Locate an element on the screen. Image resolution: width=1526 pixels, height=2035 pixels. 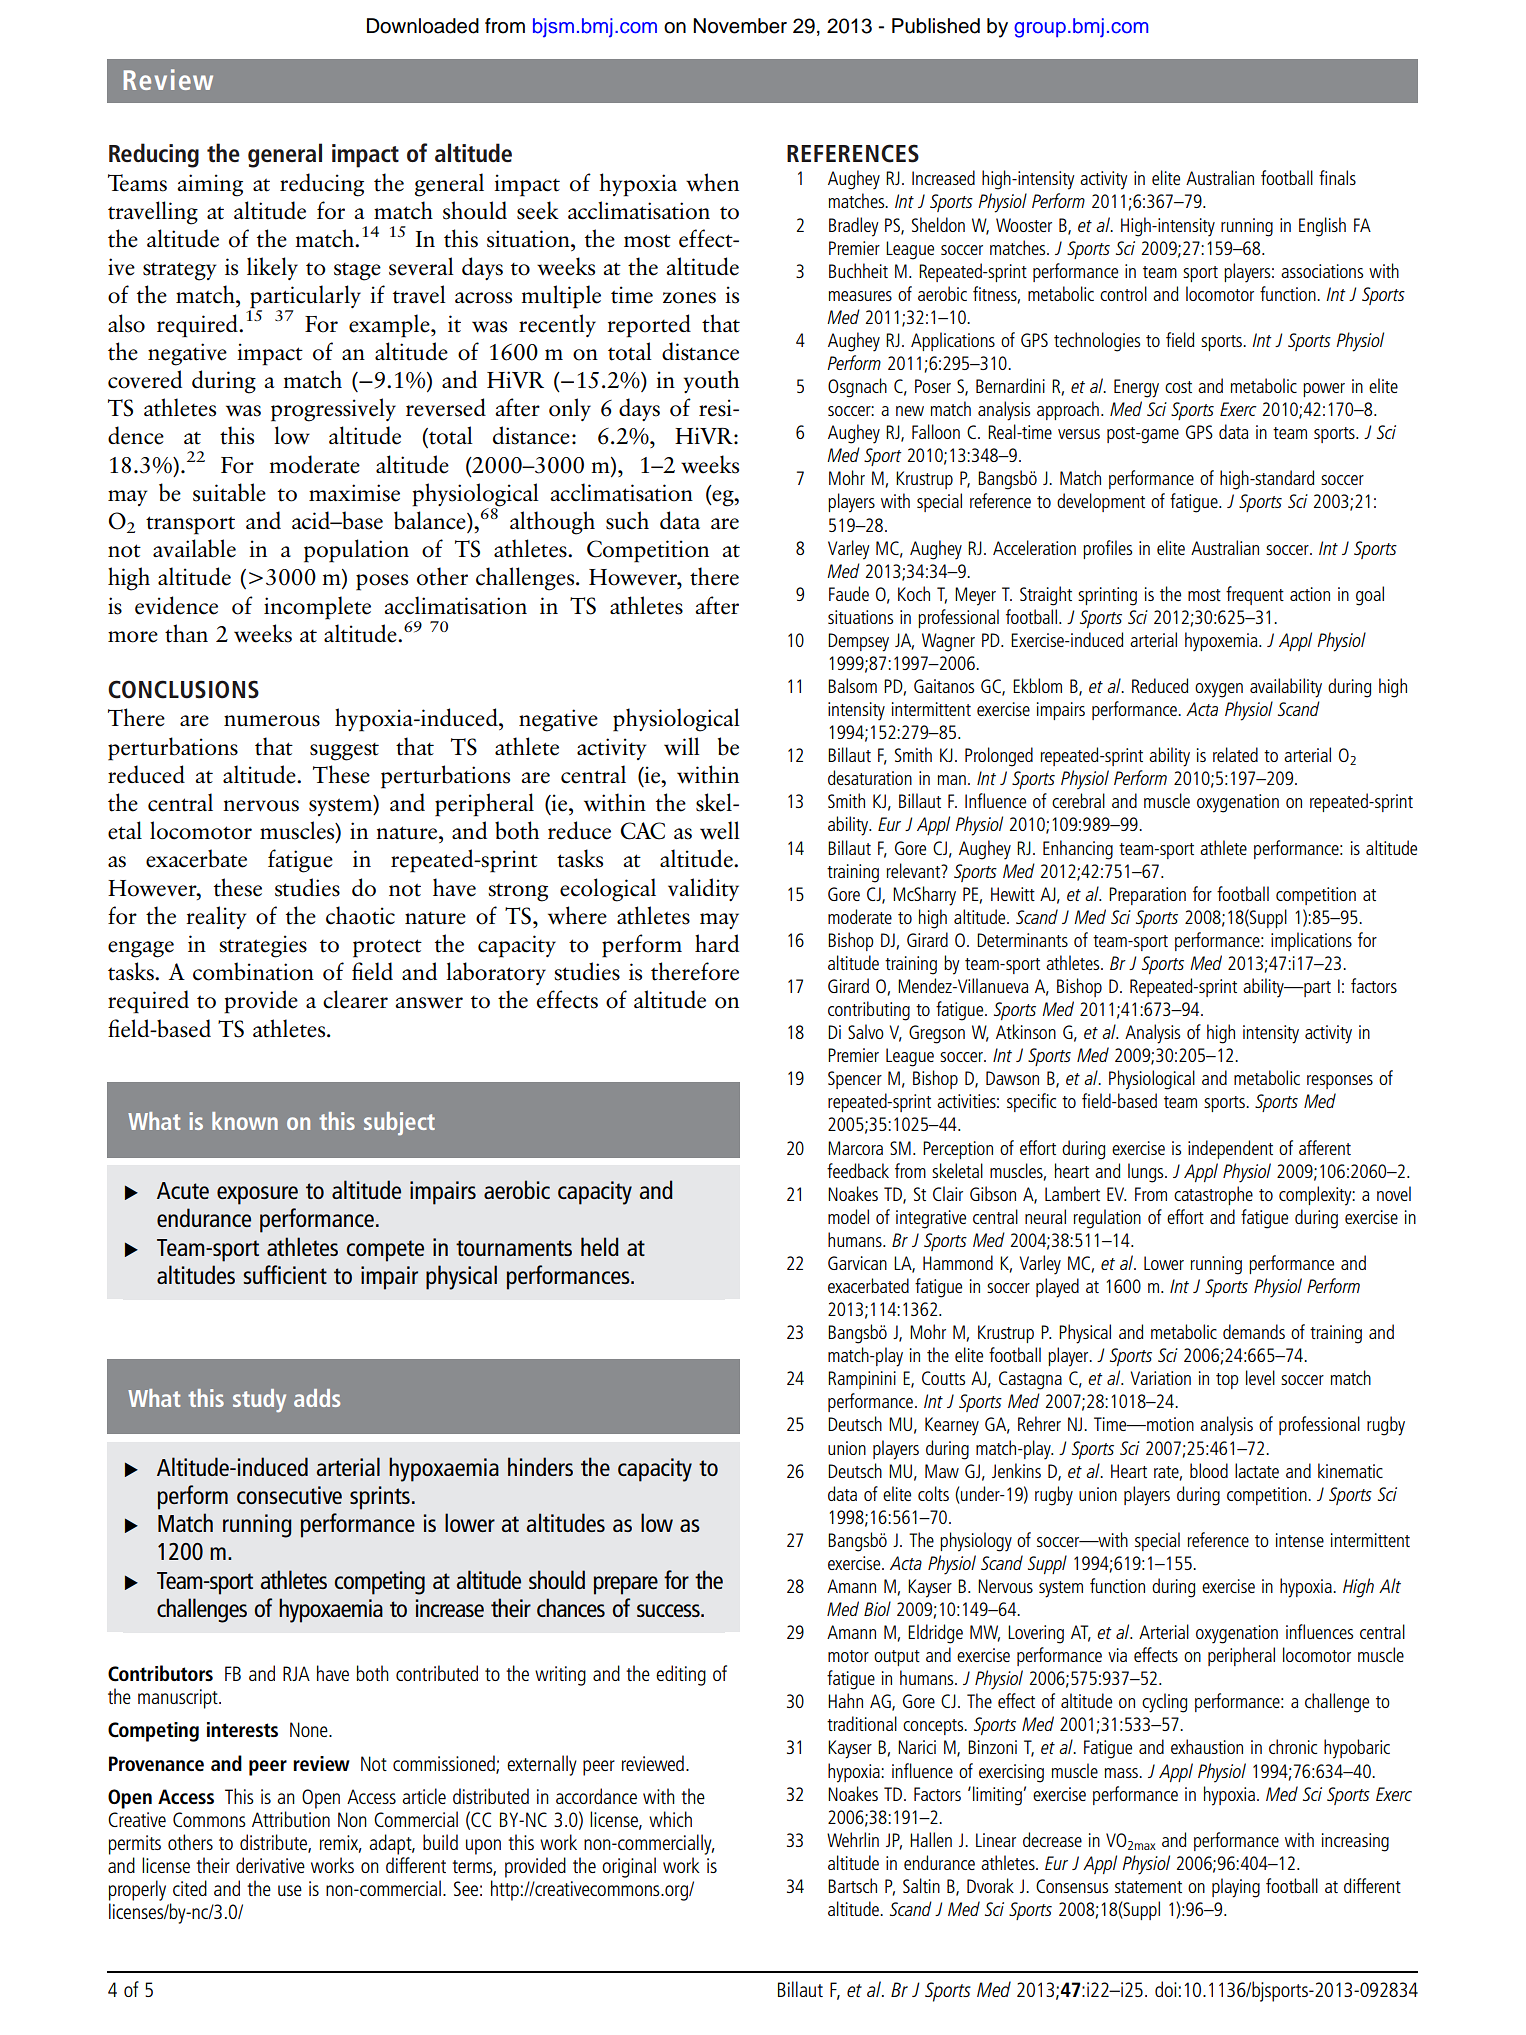
suitable is located at coordinates (229, 492).
